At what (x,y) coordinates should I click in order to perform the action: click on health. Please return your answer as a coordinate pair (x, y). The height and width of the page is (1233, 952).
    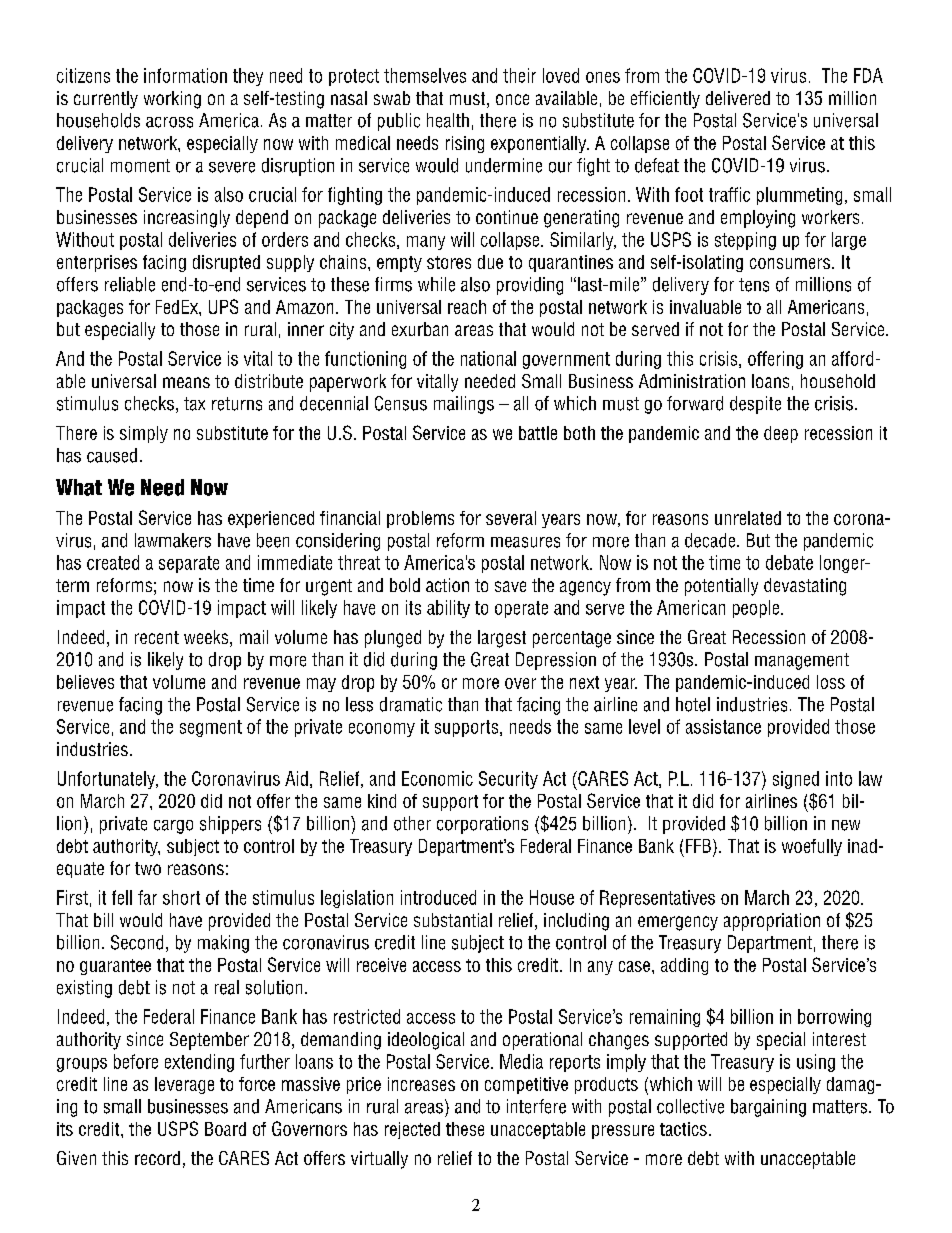
    Looking at the image, I should click on (448, 120).
